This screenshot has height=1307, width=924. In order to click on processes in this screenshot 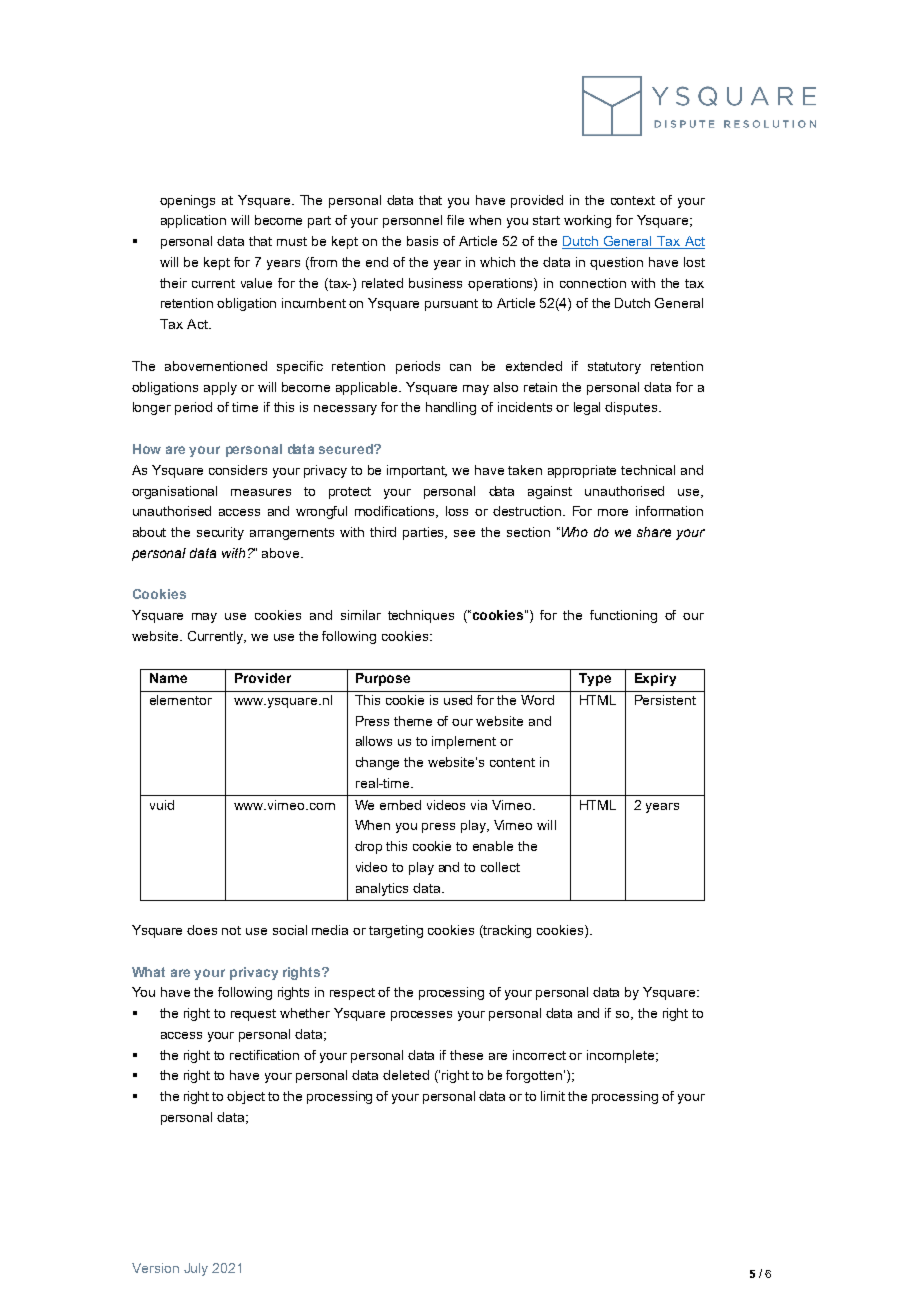, I will do `click(421, 1016)`.
